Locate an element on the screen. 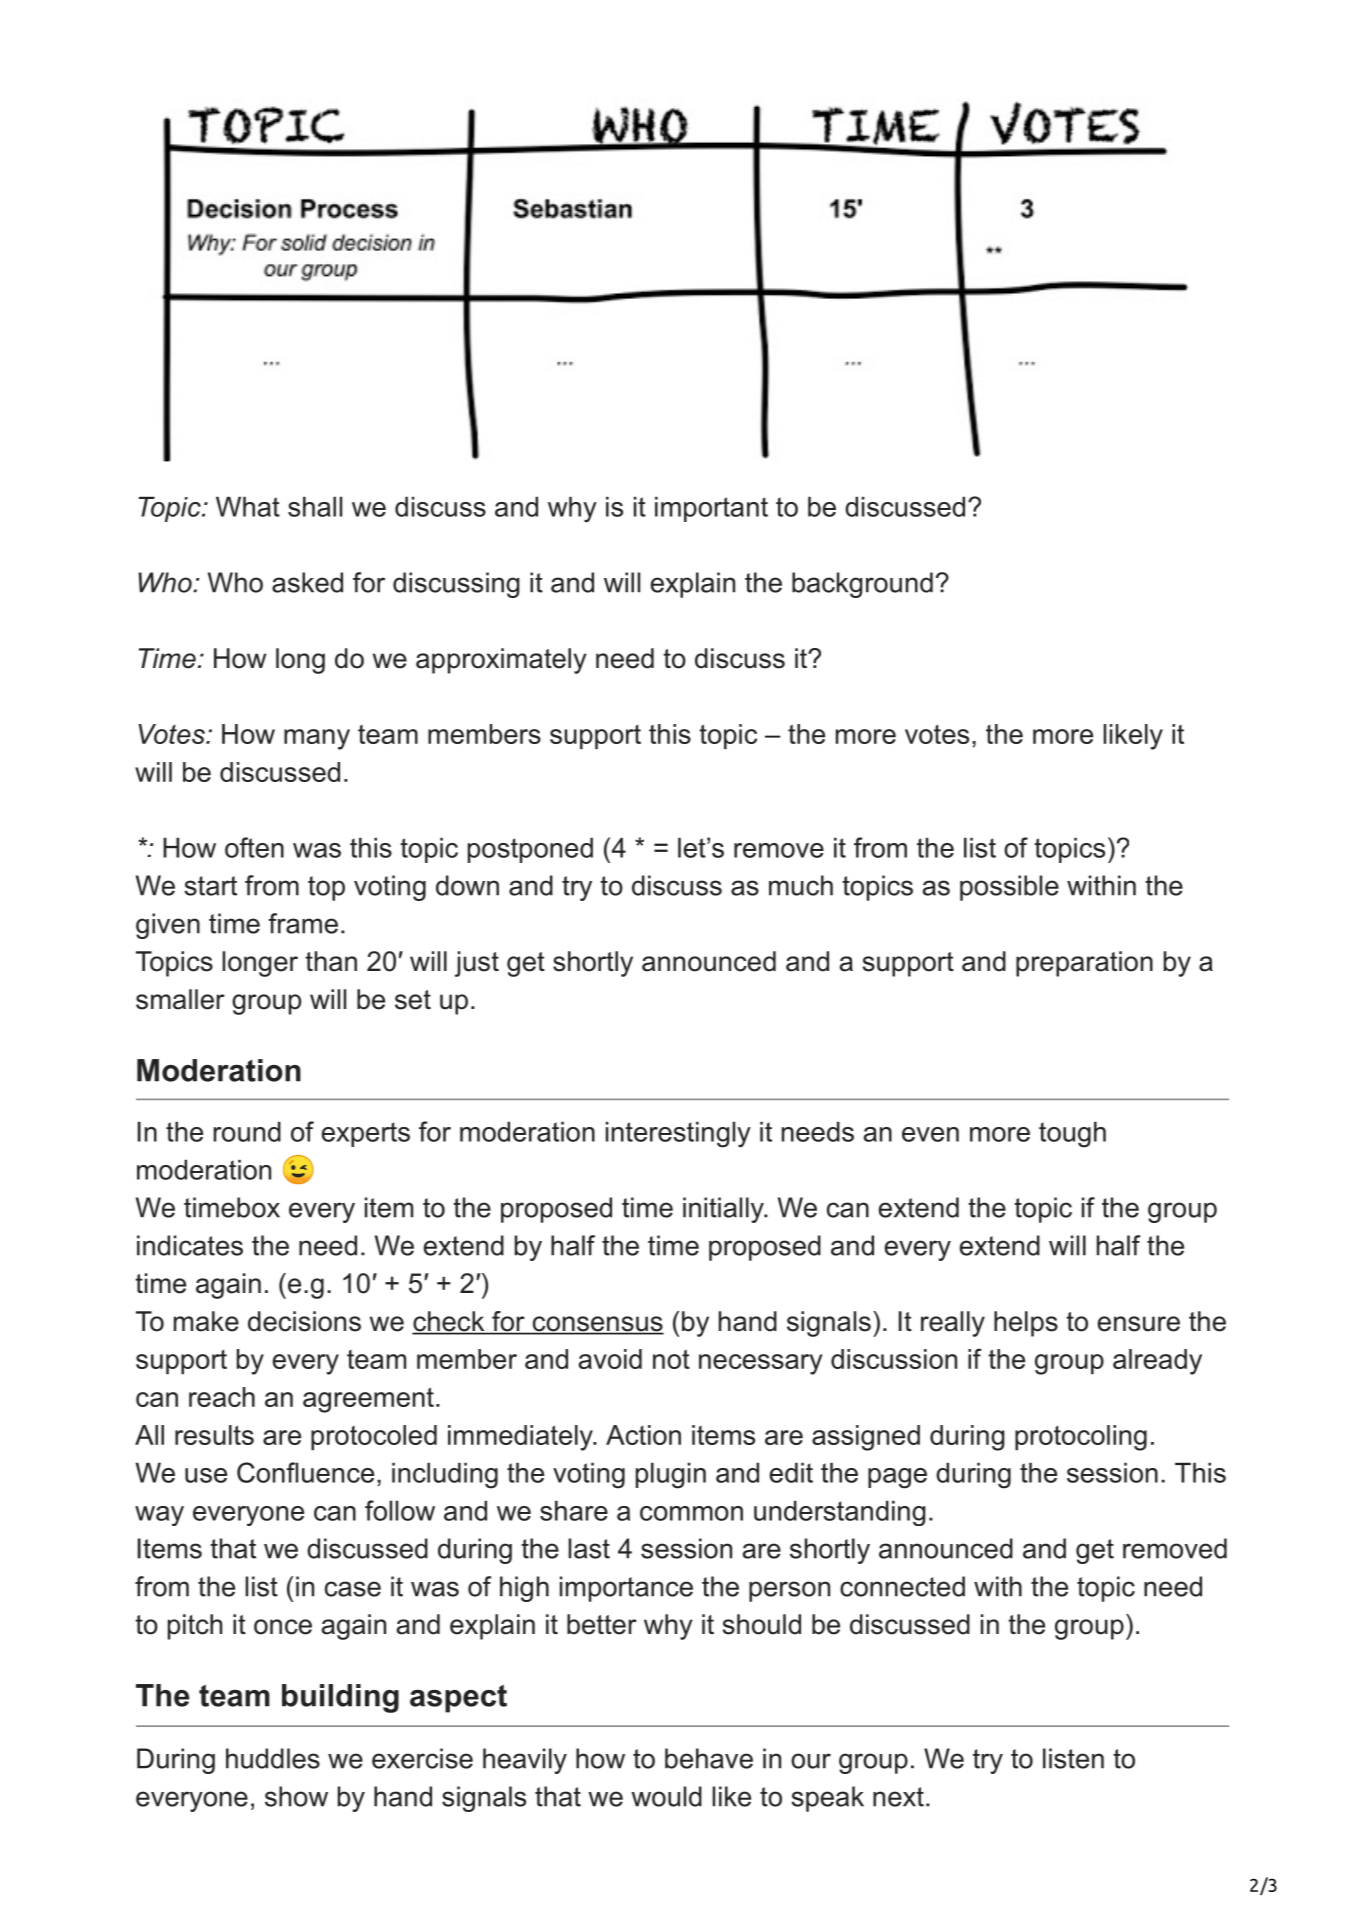  Confluence is located at coordinates (305, 1472).
